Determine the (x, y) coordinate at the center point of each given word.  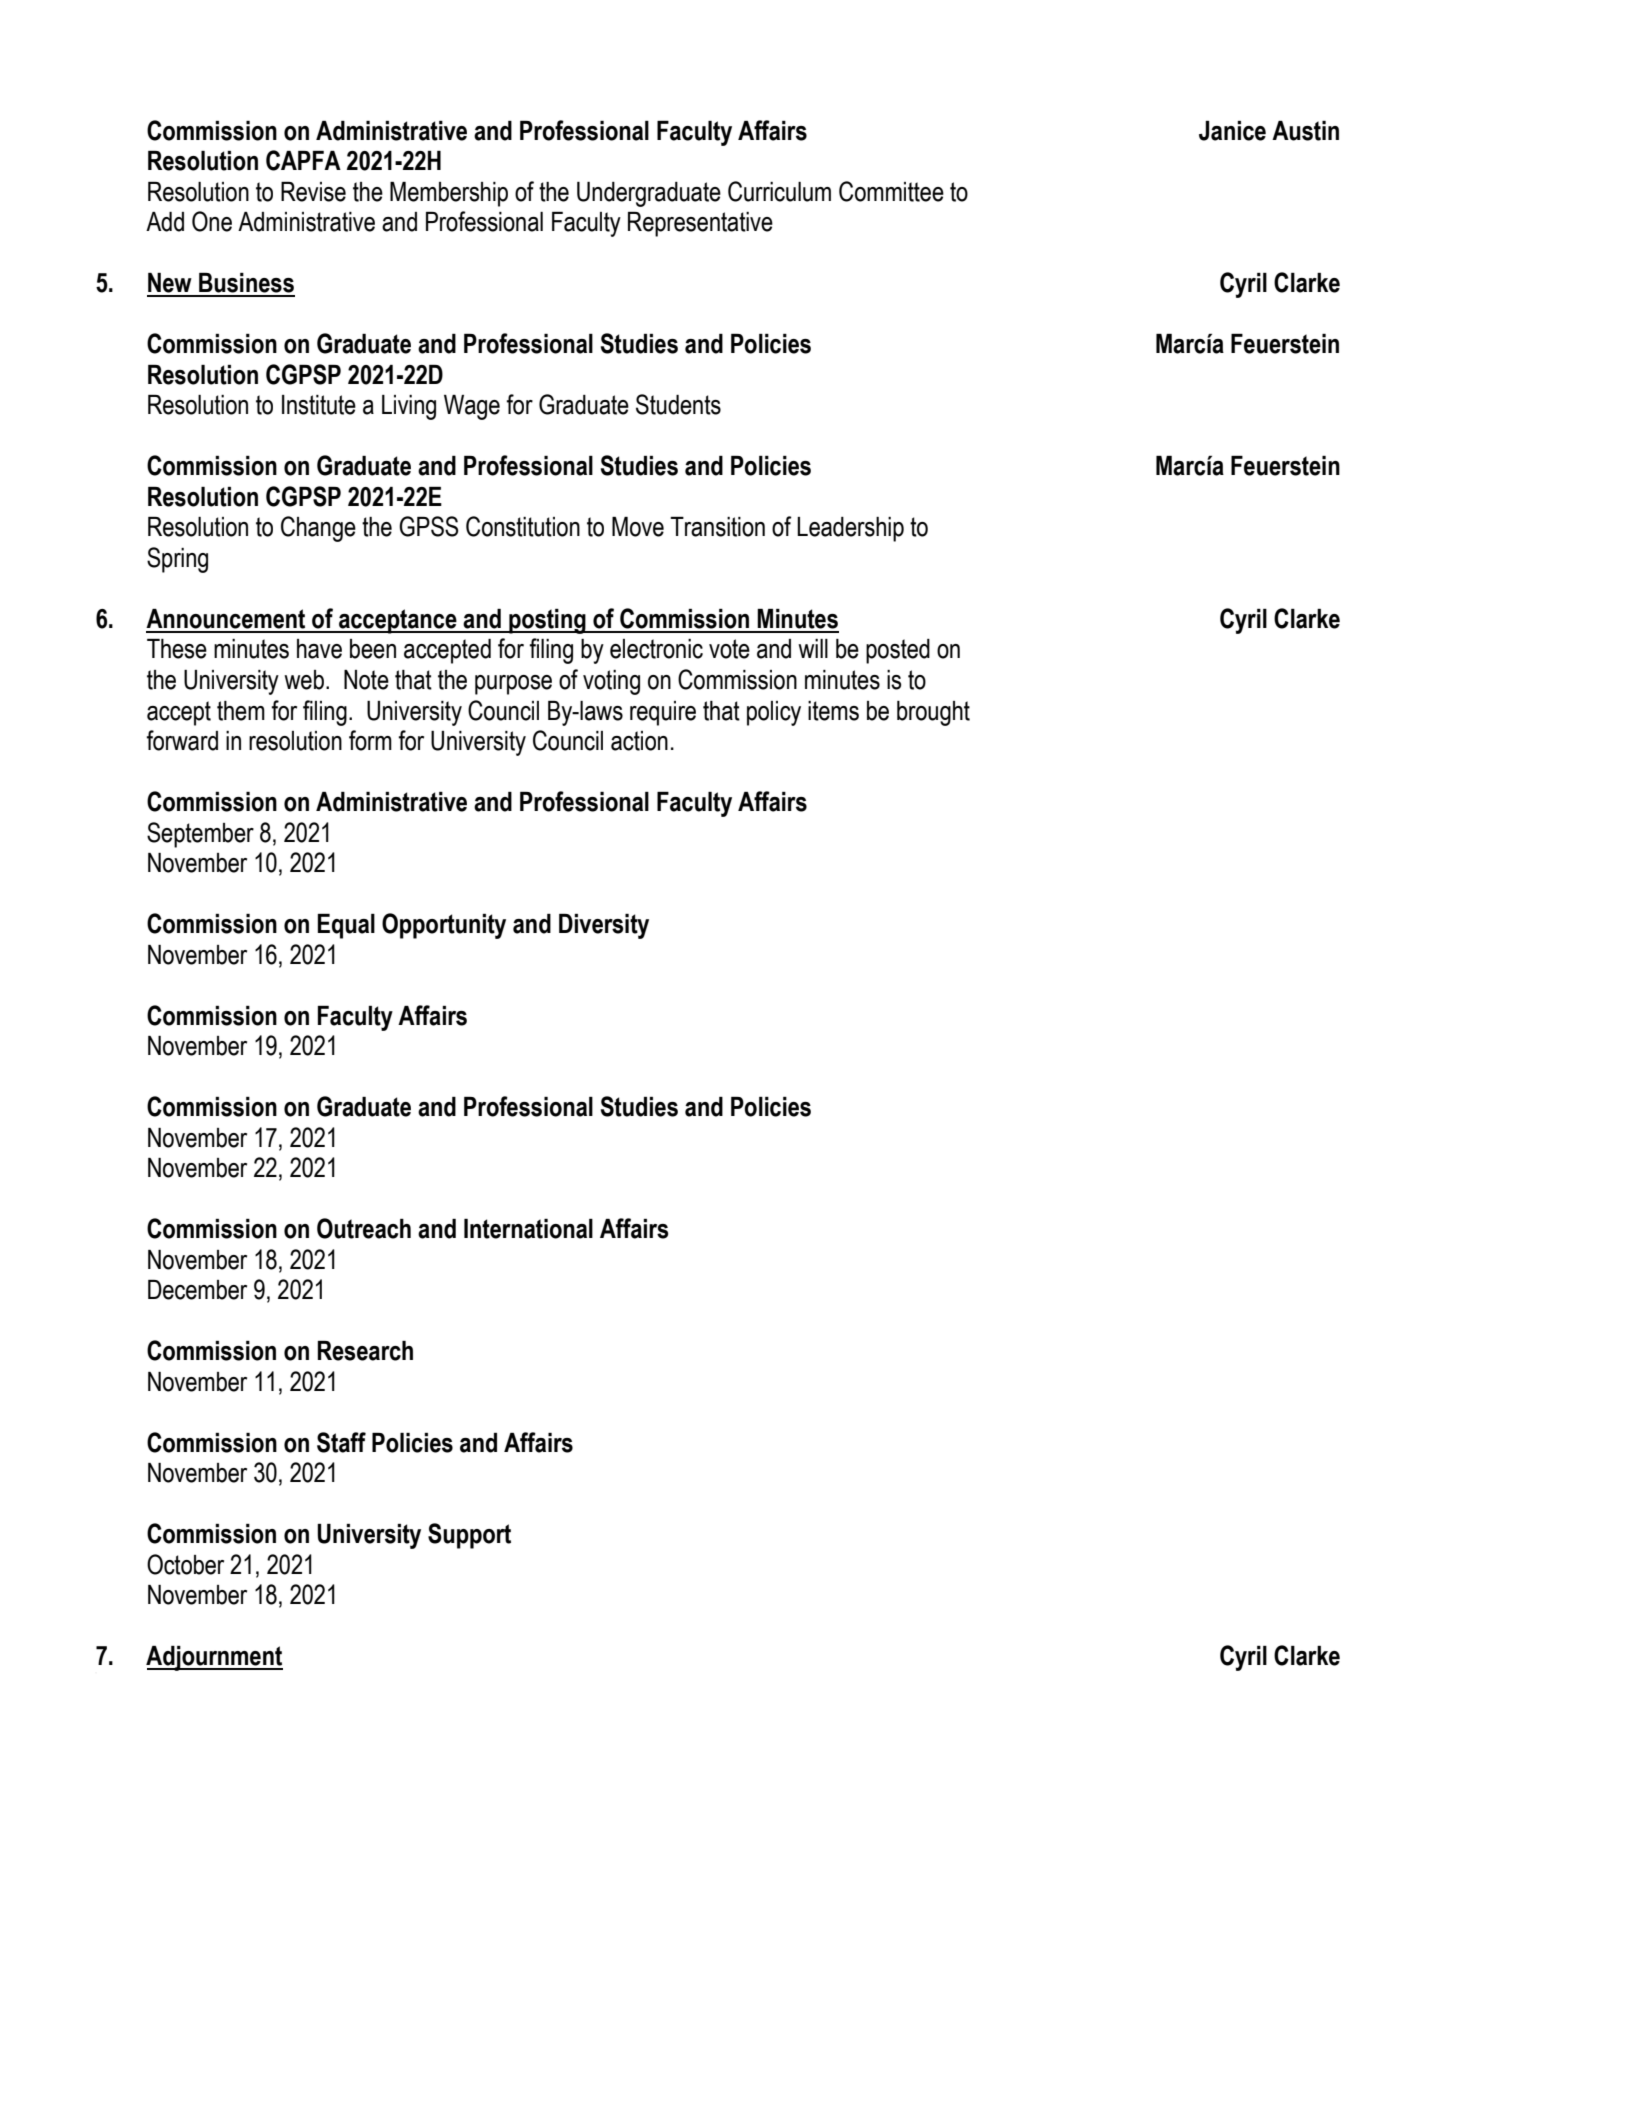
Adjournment (214, 1658)
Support (469, 1536)
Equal (346, 926)
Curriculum (779, 191)
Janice (1232, 131)
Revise (313, 192)
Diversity (604, 926)
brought (933, 713)
